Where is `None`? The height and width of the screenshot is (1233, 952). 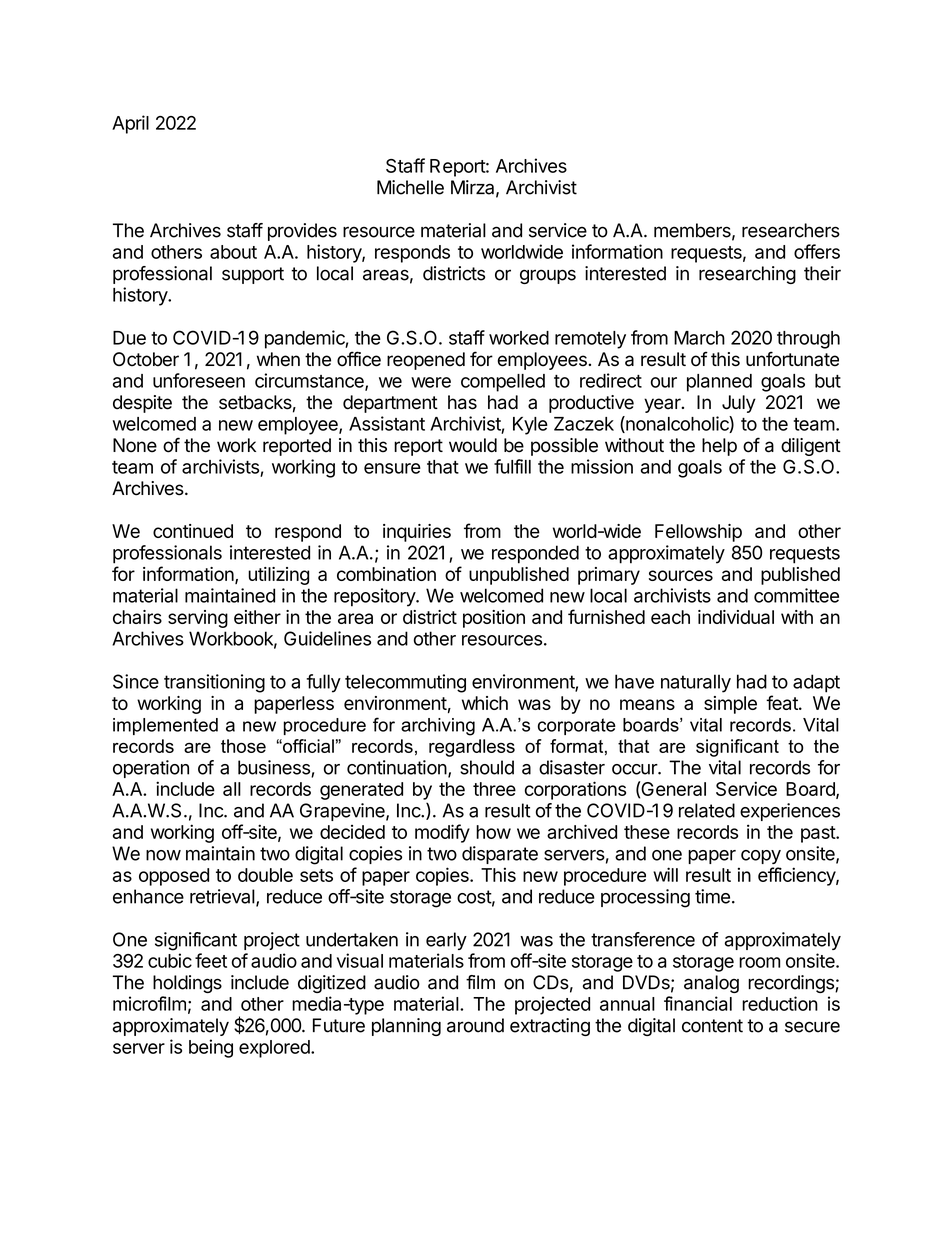
None is located at coordinates (135, 445).
